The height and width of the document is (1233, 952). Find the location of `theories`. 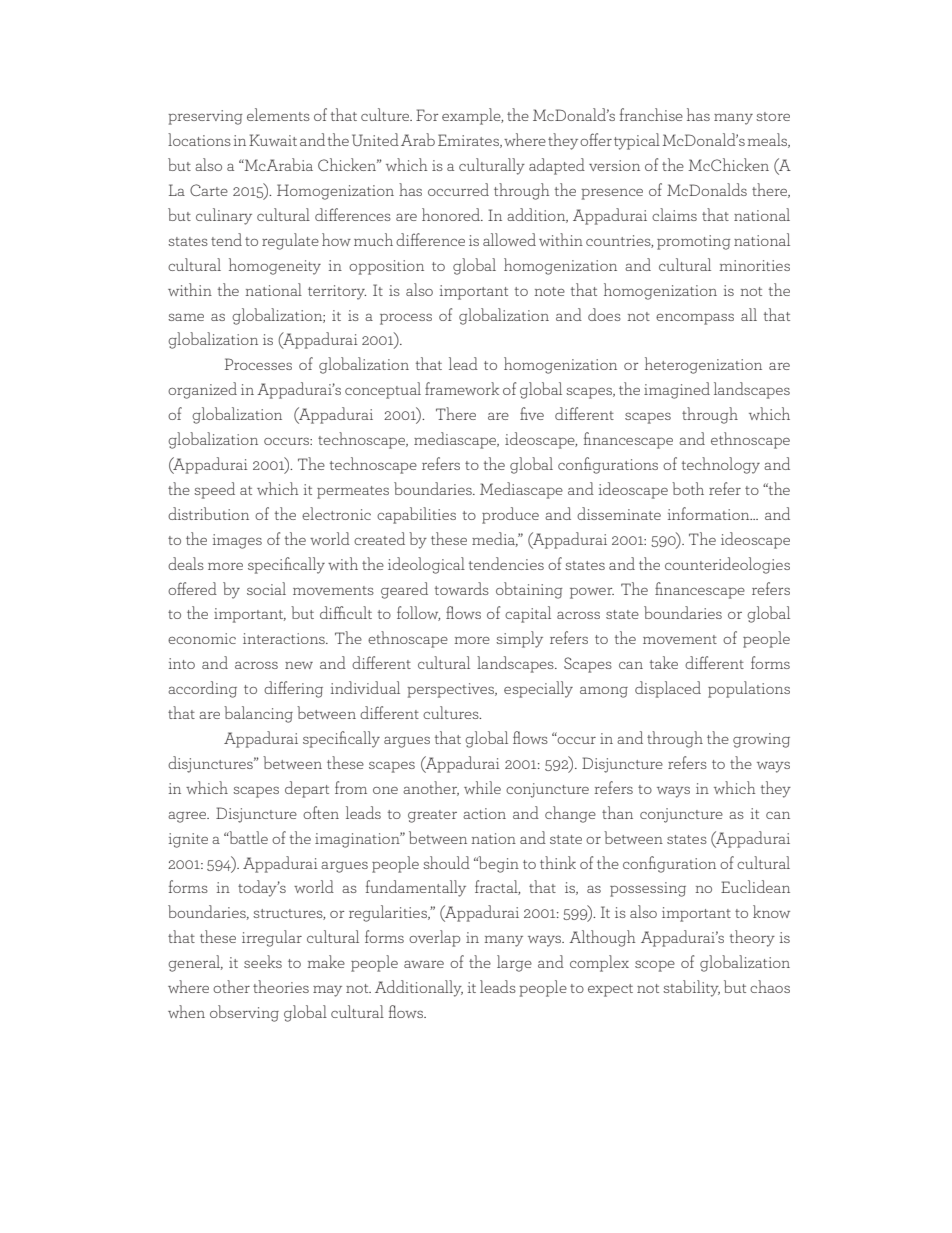

theories is located at coordinates (281, 986).
